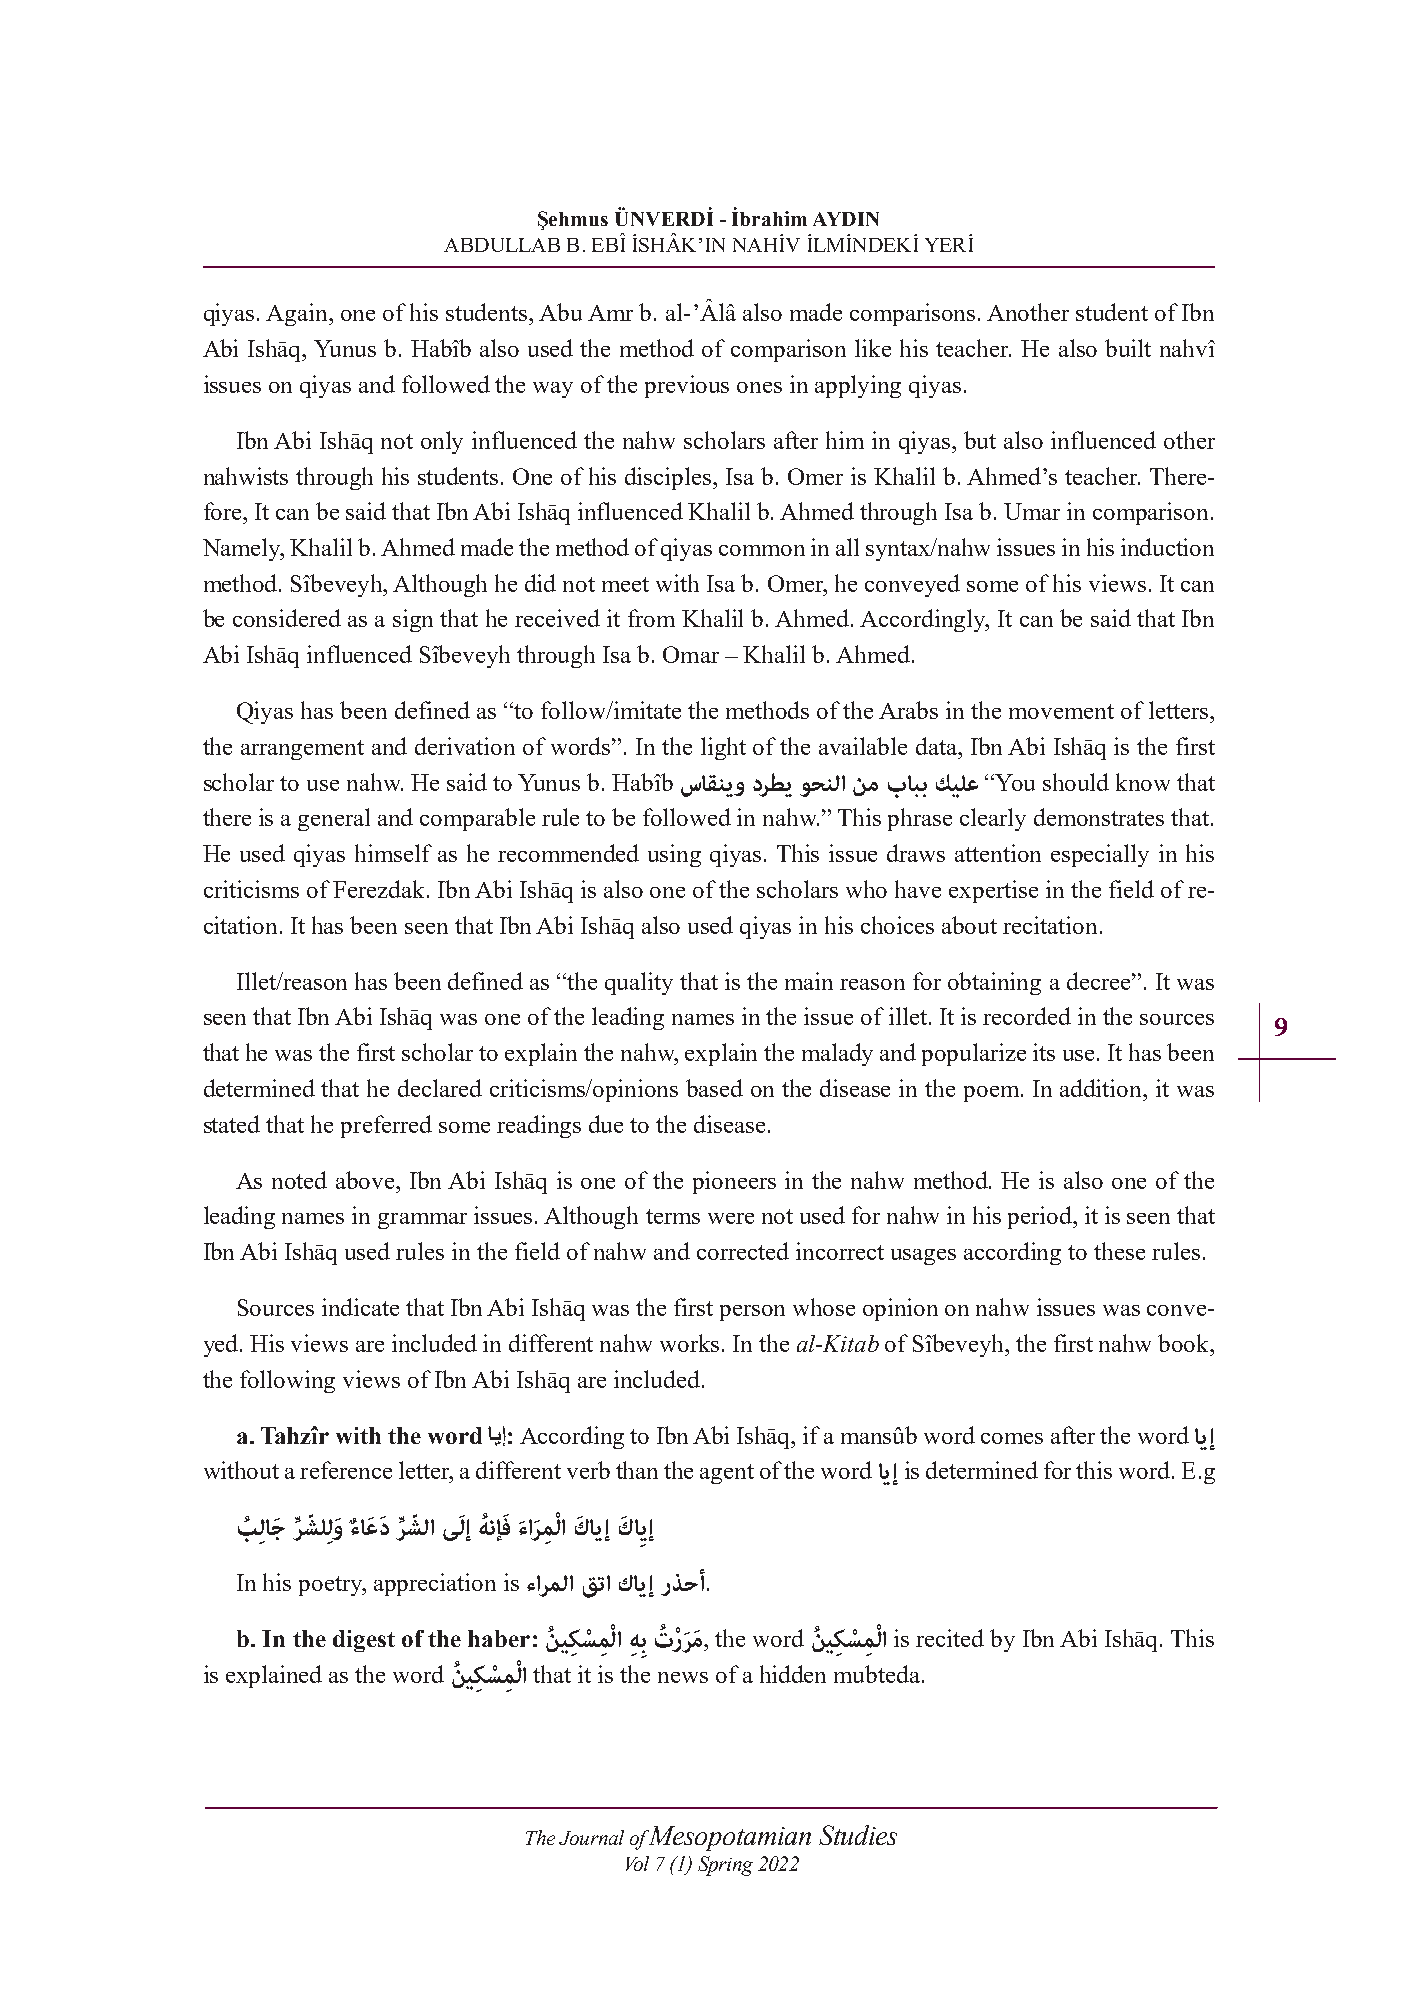 The image size is (1418, 2006). What do you see at coordinates (691, 654) in the image?
I see `Omar` at bounding box center [691, 654].
